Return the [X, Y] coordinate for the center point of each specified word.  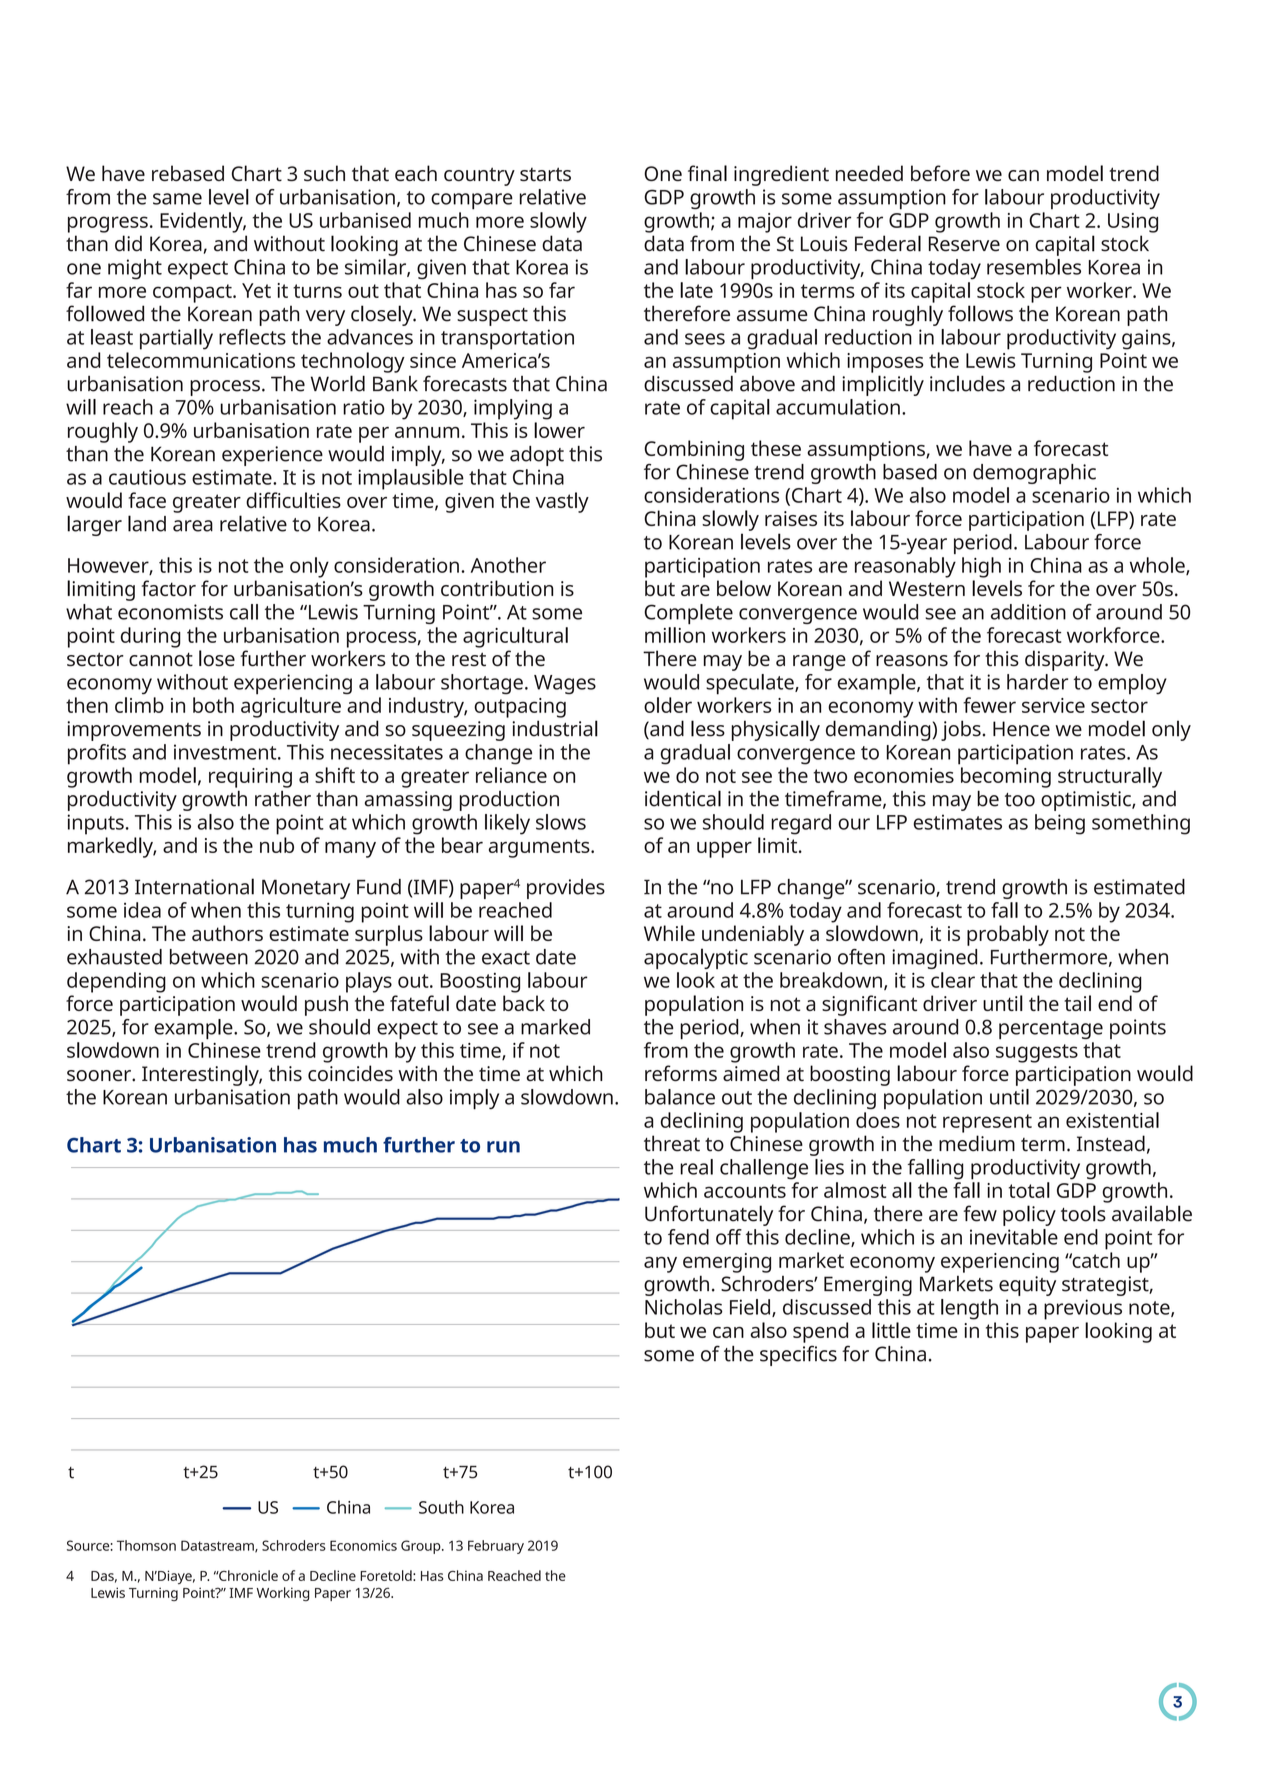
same [177, 199]
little [891, 1330]
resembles [1034, 267]
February [496, 1547]
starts [545, 174]
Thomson [146, 1545]
